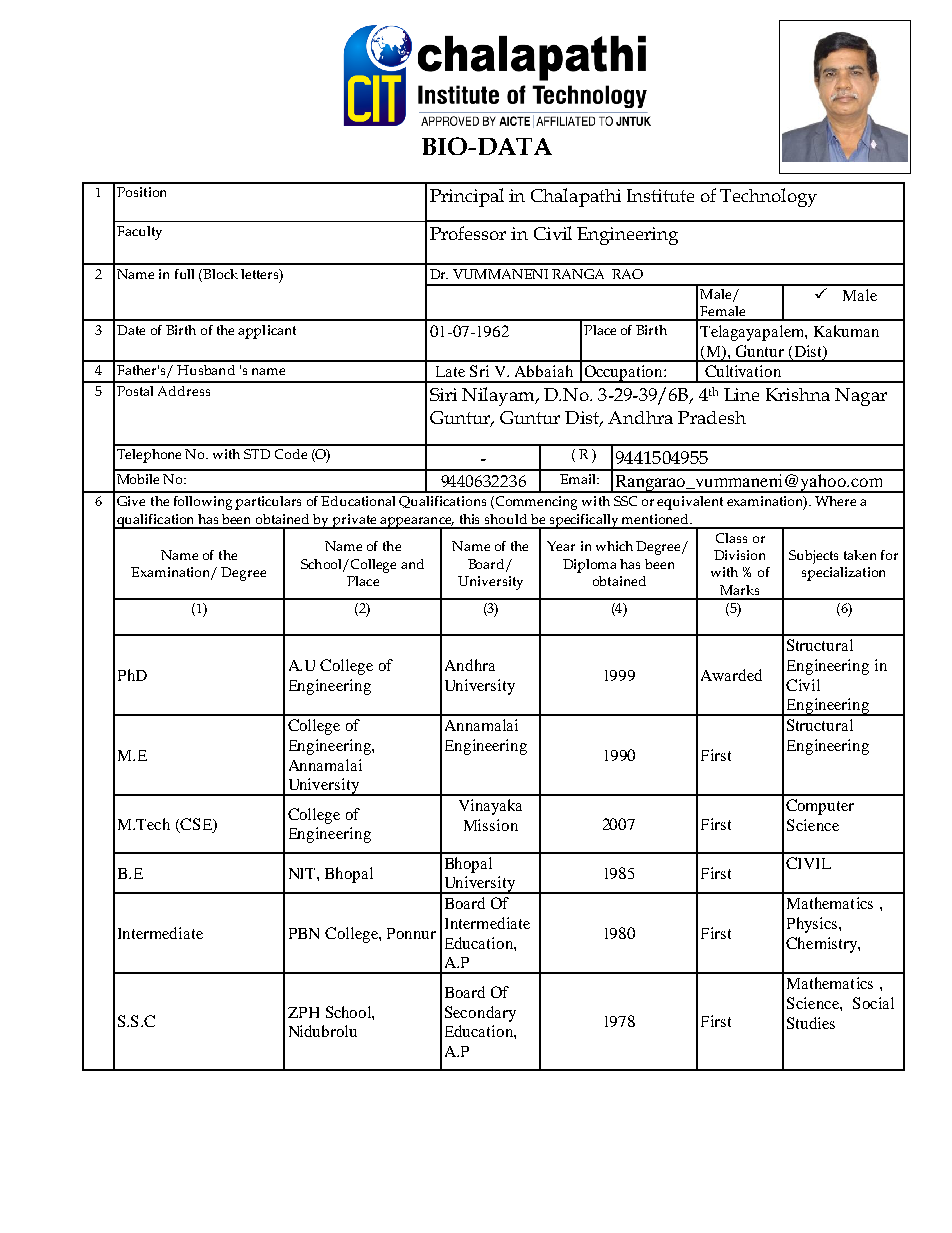 Image resolution: width=952 pixels, height=1233 pixels. What do you see at coordinates (798, 394) in the screenshot?
I see `Krishna` at bounding box center [798, 394].
